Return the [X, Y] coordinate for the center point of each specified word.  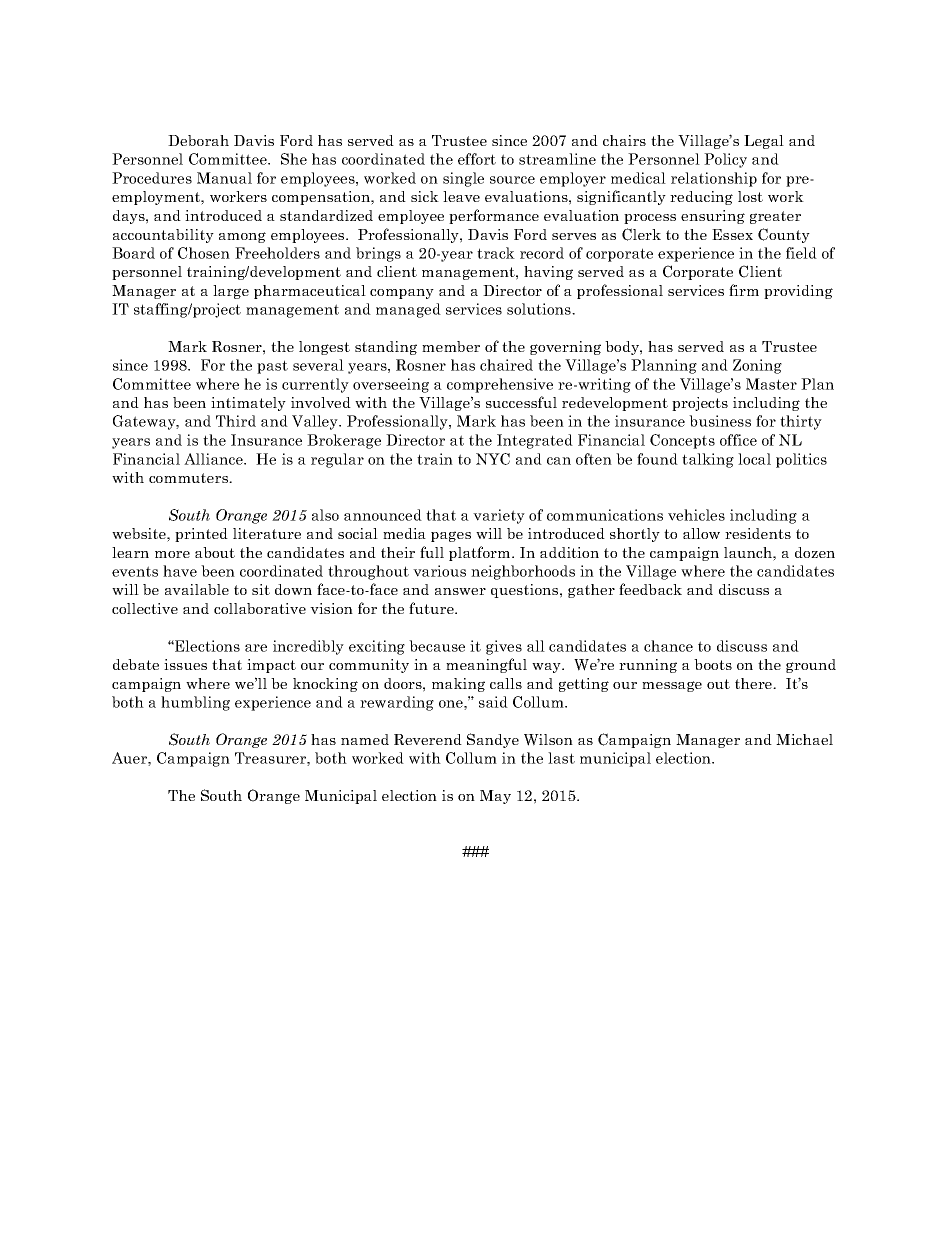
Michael [804, 739]
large [231, 292]
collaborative [260, 608]
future [432, 608]
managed [408, 310]
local [754, 459]
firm [744, 290]
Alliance [214, 459]
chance [668, 646]
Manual [224, 178]
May [495, 797]
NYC [493, 459]
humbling [195, 703]
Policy [725, 160]
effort [477, 159]
